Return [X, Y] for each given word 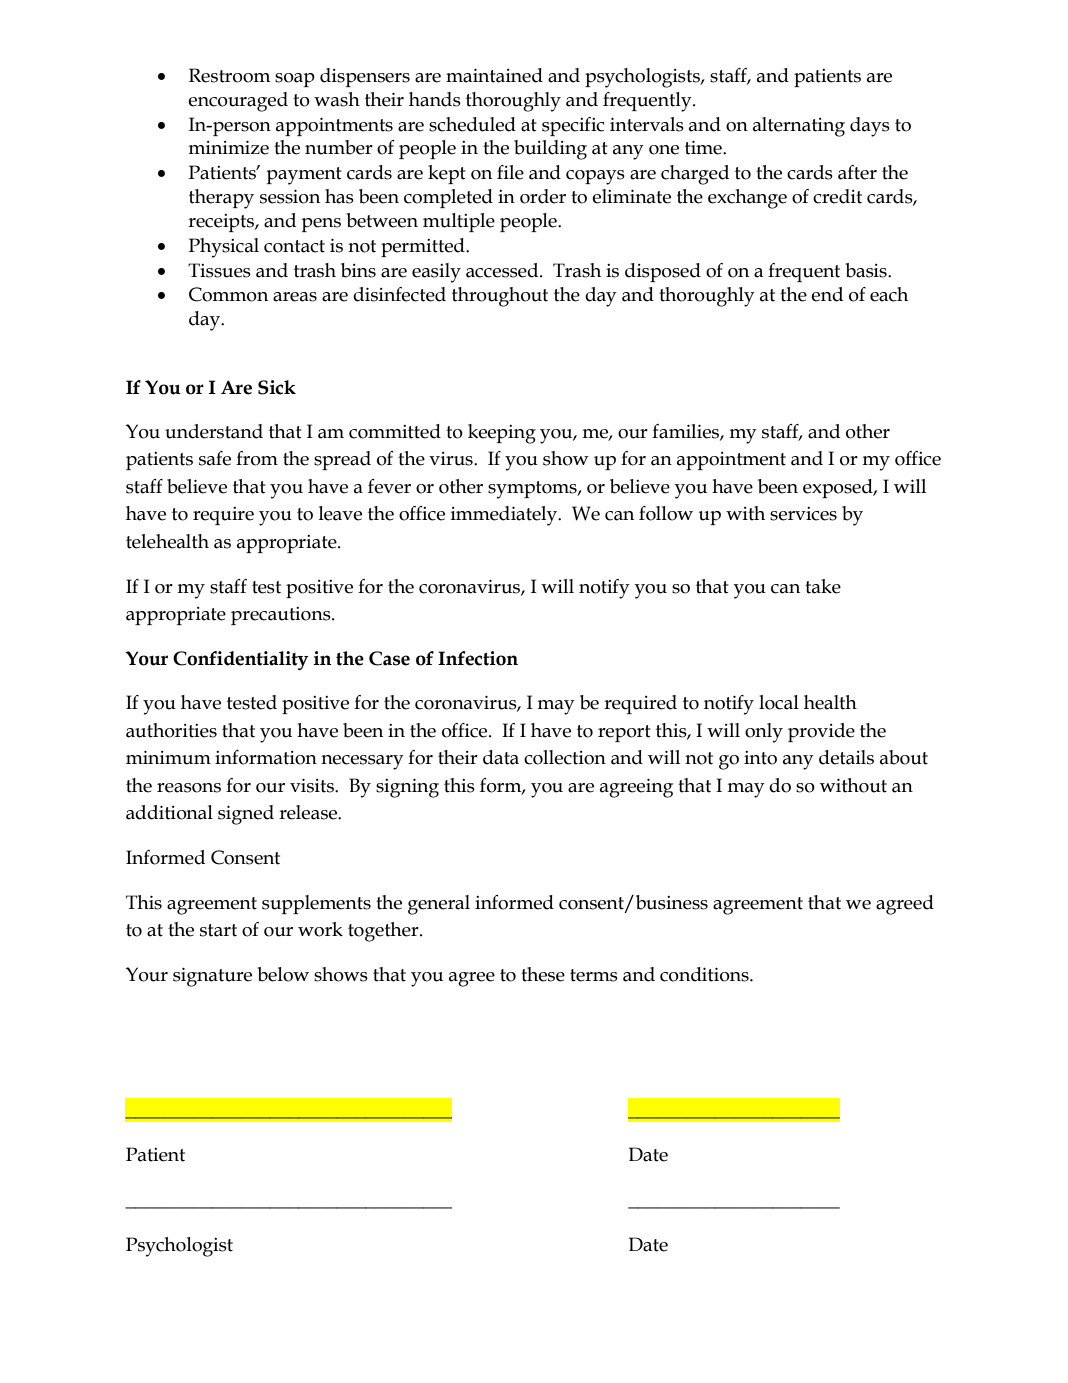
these [543, 974]
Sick [277, 387]
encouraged [238, 102]
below [283, 974]
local [779, 702]
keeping [502, 434]
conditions [705, 974]
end [827, 294]
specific [573, 126]
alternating [799, 127]
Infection [478, 658]
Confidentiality [240, 660]
